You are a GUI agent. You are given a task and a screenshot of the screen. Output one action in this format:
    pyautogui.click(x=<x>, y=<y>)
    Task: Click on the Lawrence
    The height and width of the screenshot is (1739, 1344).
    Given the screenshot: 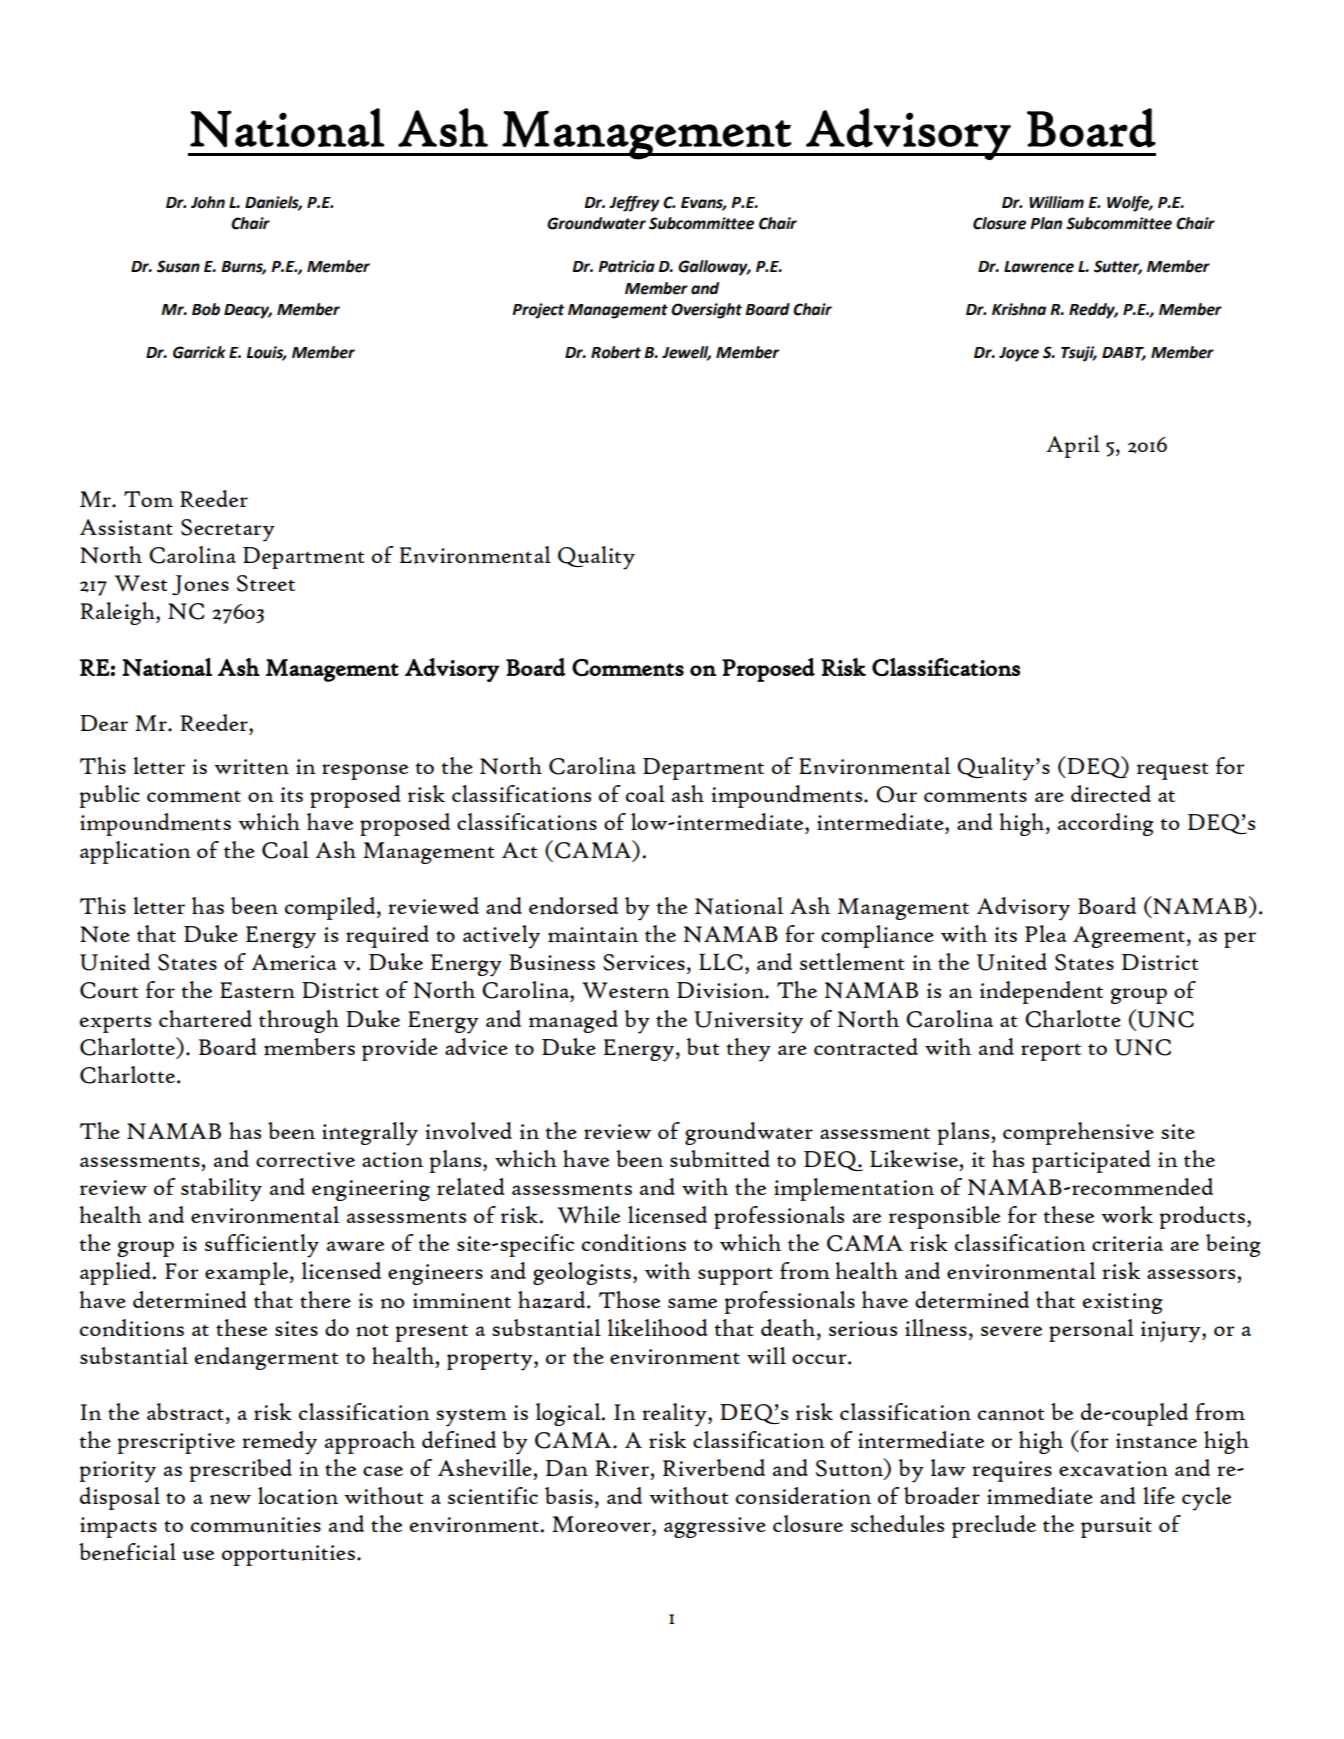 What is the action you would take?
    pyautogui.click(x=1039, y=267)
